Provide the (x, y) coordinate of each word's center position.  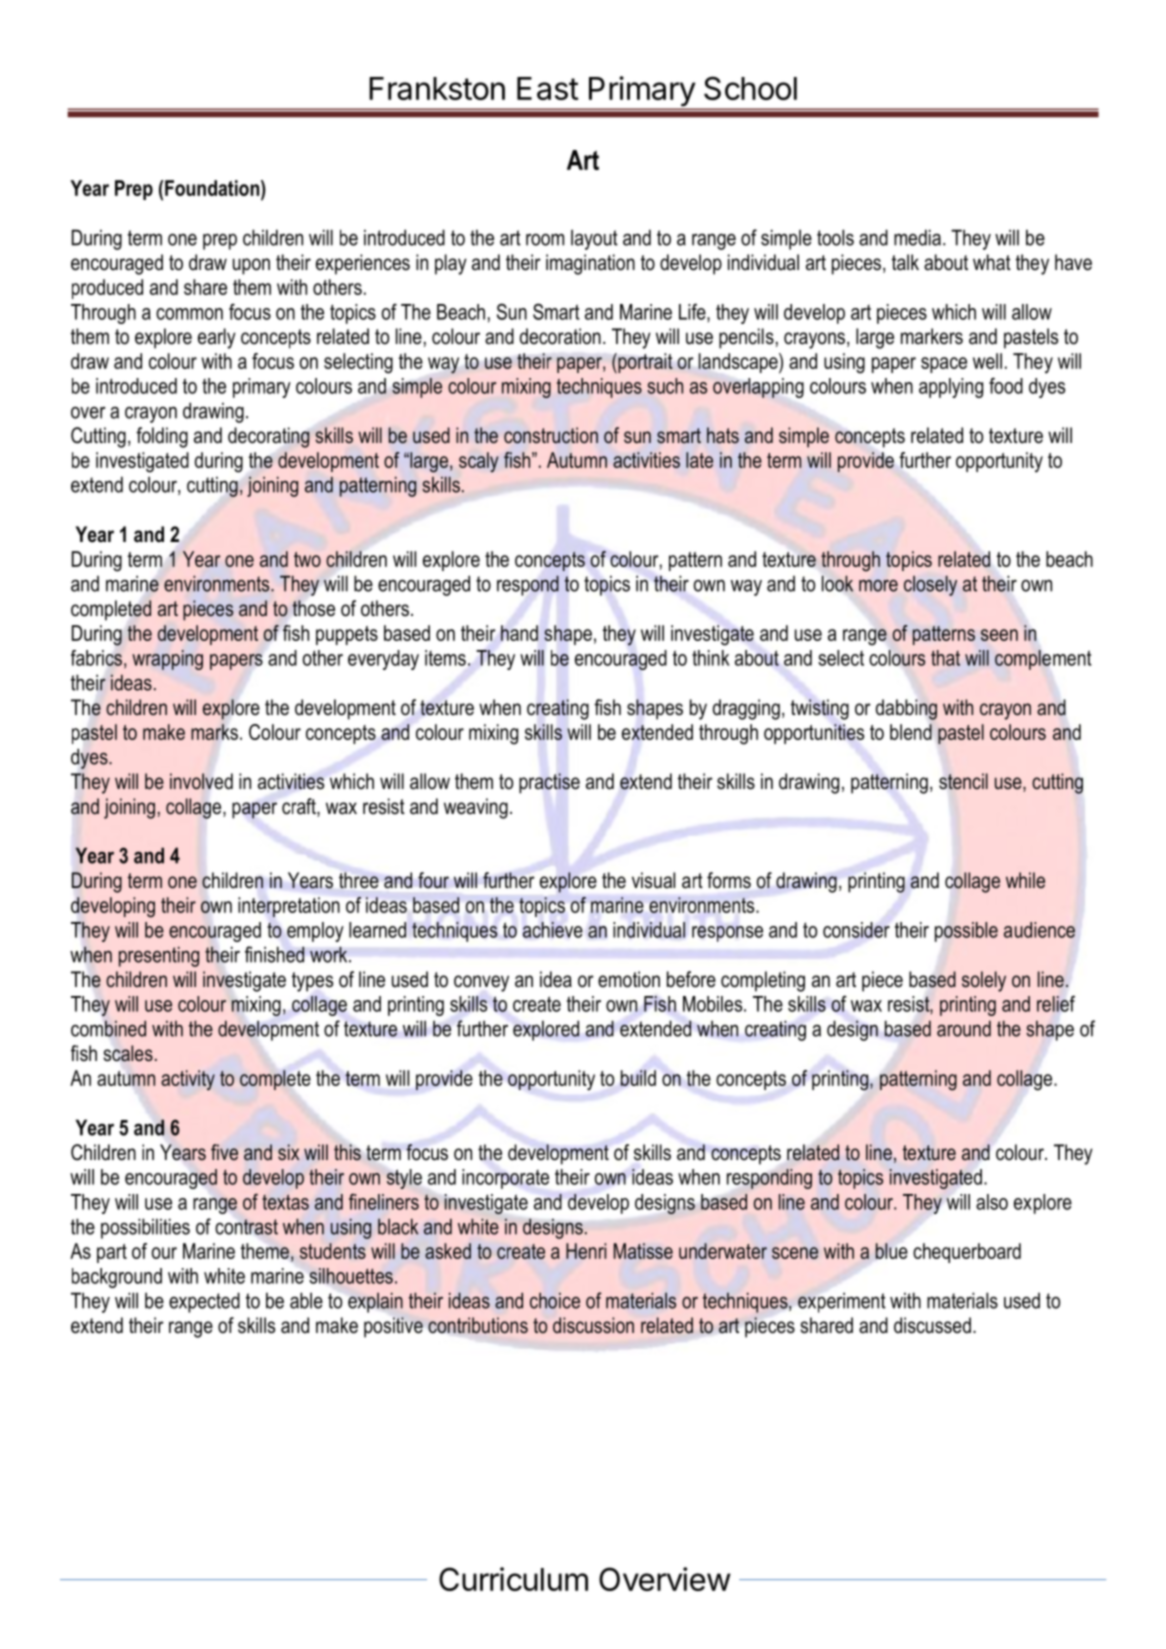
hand (519, 633)
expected (204, 1302)
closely (930, 585)
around (964, 1028)
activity (188, 1080)
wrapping (167, 660)
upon (251, 266)
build (638, 1078)
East (547, 88)
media (917, 237)
